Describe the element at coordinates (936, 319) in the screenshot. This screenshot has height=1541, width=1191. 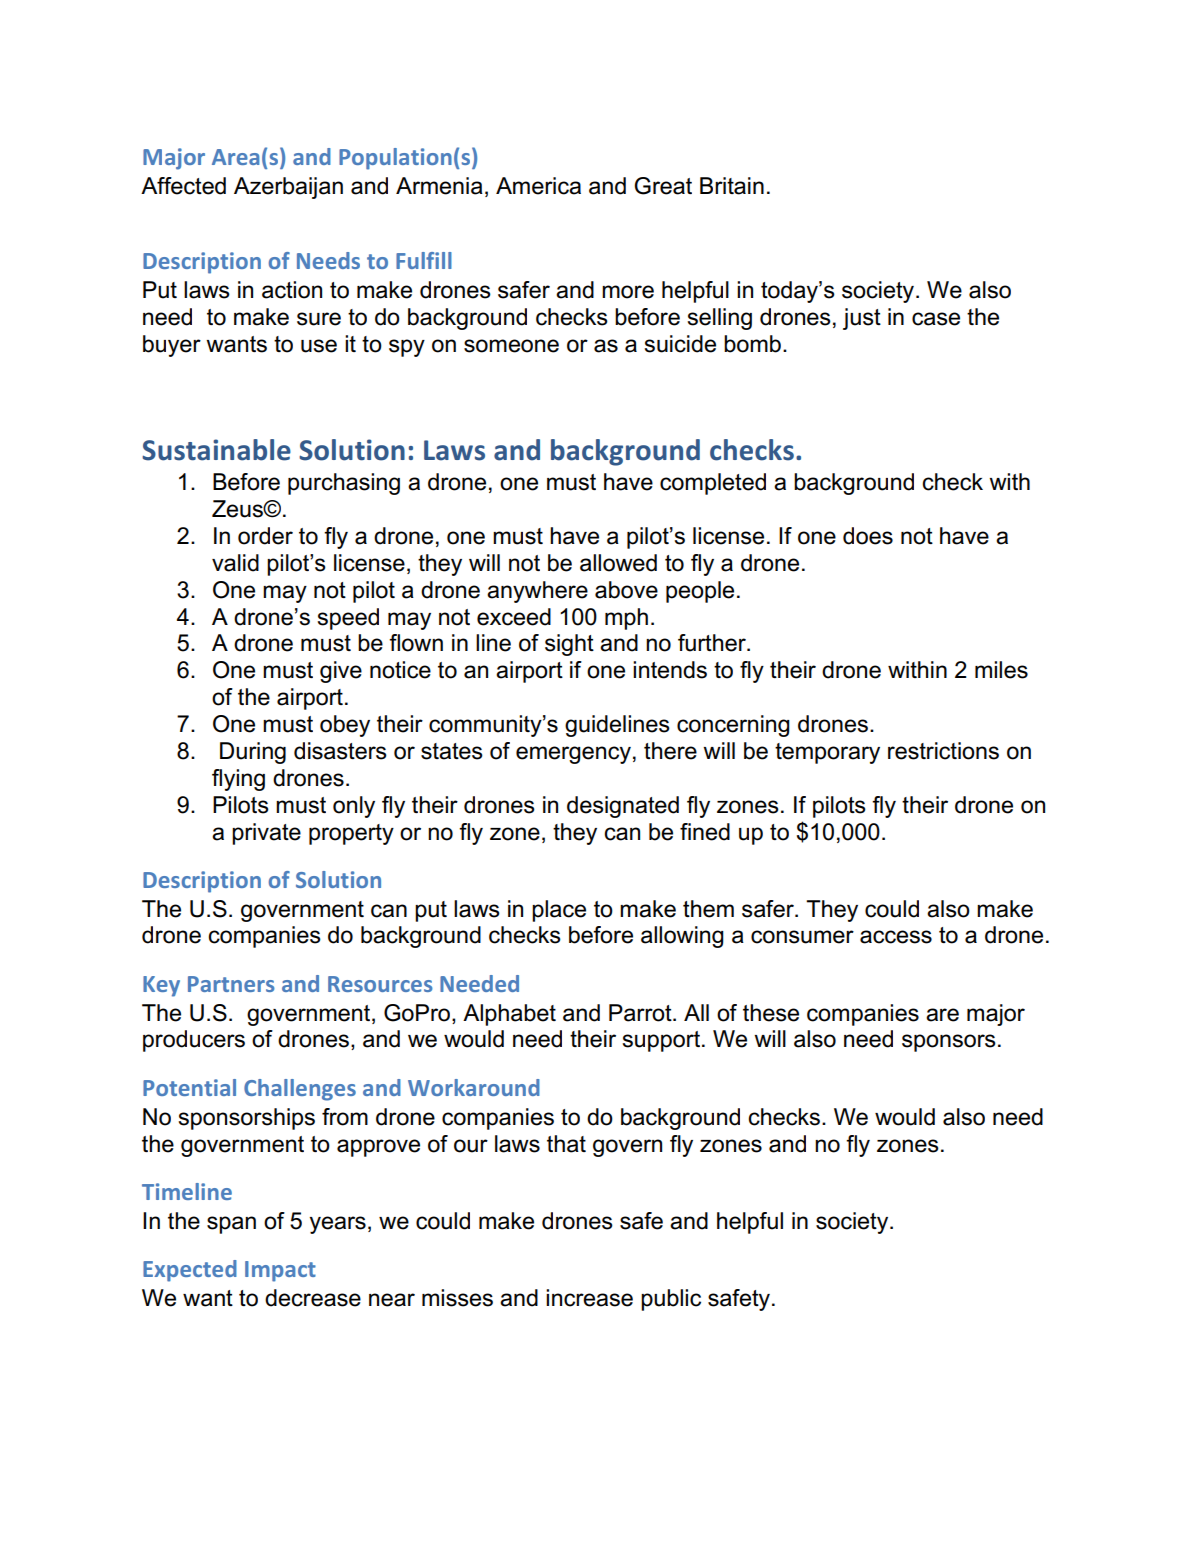
I see `case` at that location.
